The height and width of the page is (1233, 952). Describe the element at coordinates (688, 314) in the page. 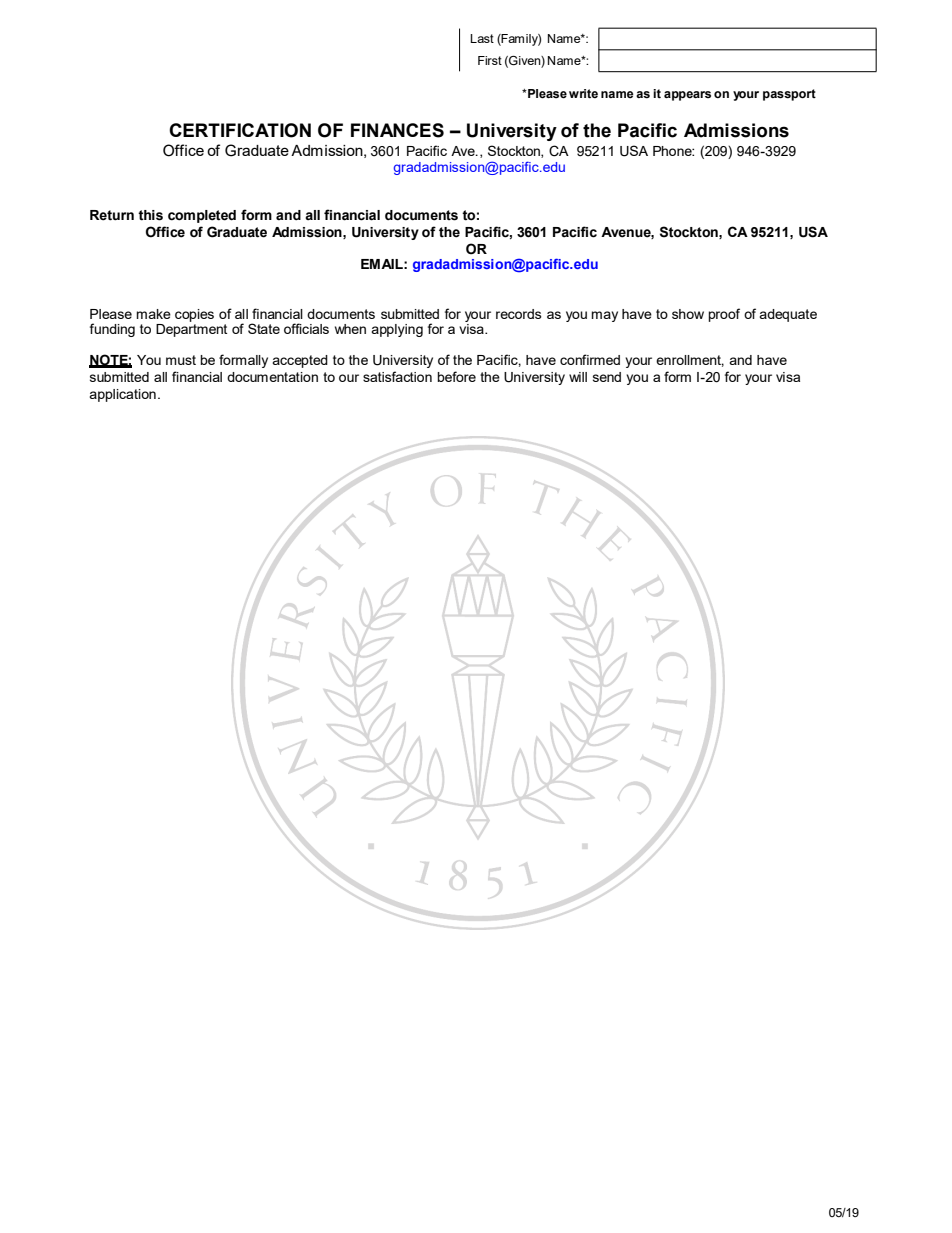

I see `show` at that location.
